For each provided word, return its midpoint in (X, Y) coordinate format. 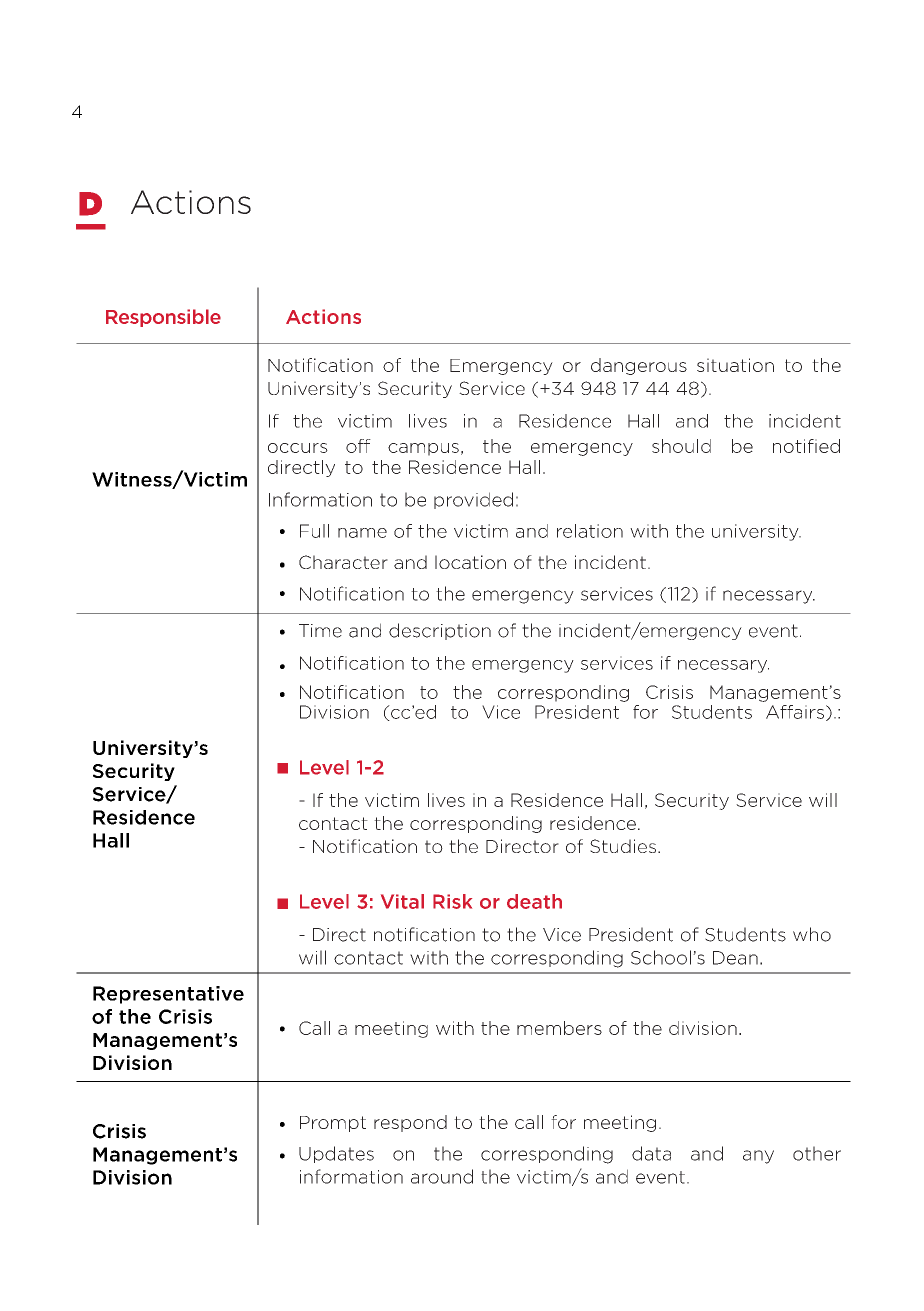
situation (735, 365)
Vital (402, 901)
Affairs (795, 712)
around (442, 1176)
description (440, 631)
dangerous (639, 366)
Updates (336, 1154)
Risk (452, 901)
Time (320, 631)
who (812, 934)
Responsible (163, 318)
